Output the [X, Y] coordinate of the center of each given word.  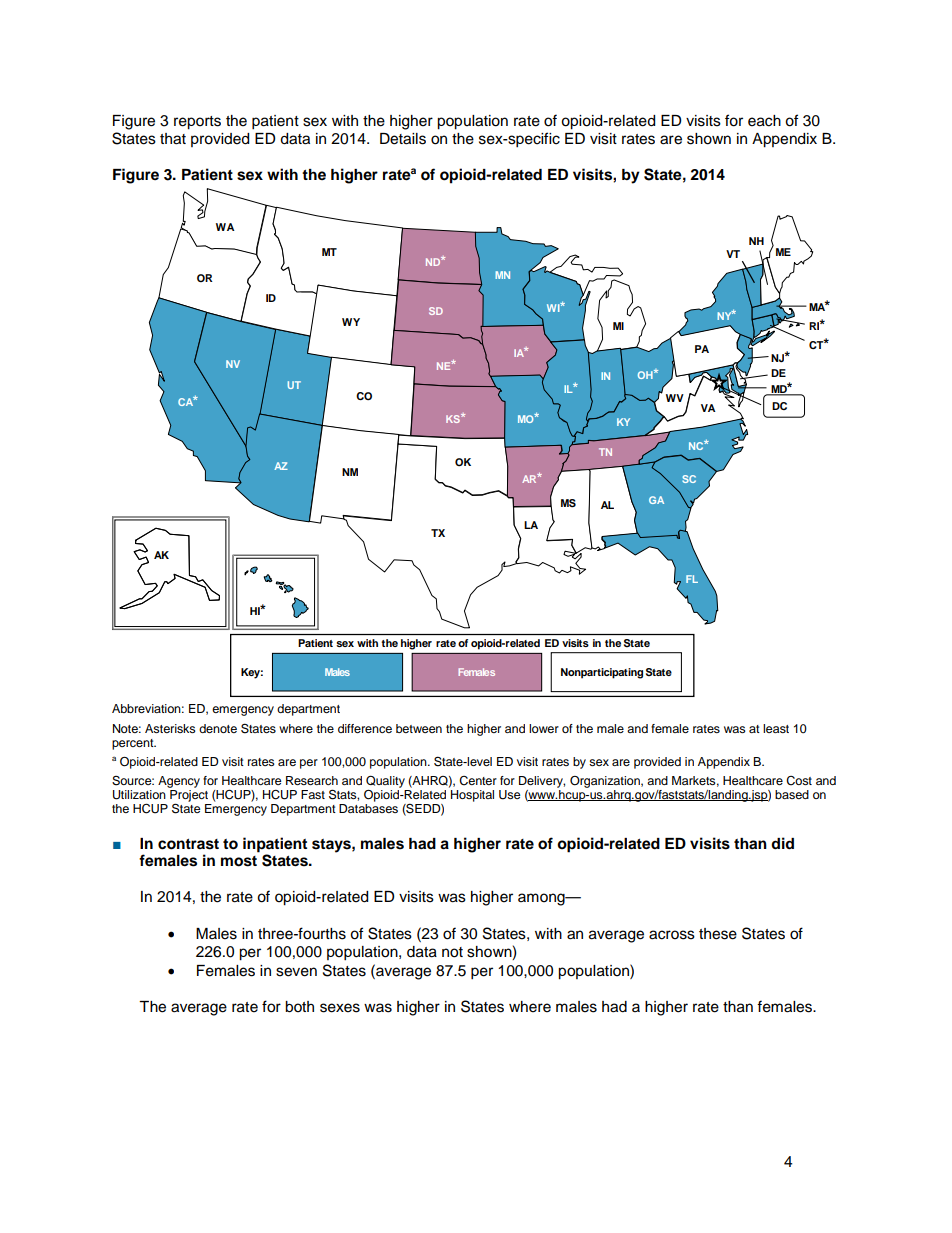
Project [189, 797]
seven [296, 972]
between [419, 728]
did [782, 843]
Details [403, 139]
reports [197, 123]
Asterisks [170, 728]
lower [544, 728]
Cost [799, 781]
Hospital [472, 796]
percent [134, 744]
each [764, 121]
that [173, 139]
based [792, 794]
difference [365, 728]
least [776, 728]
